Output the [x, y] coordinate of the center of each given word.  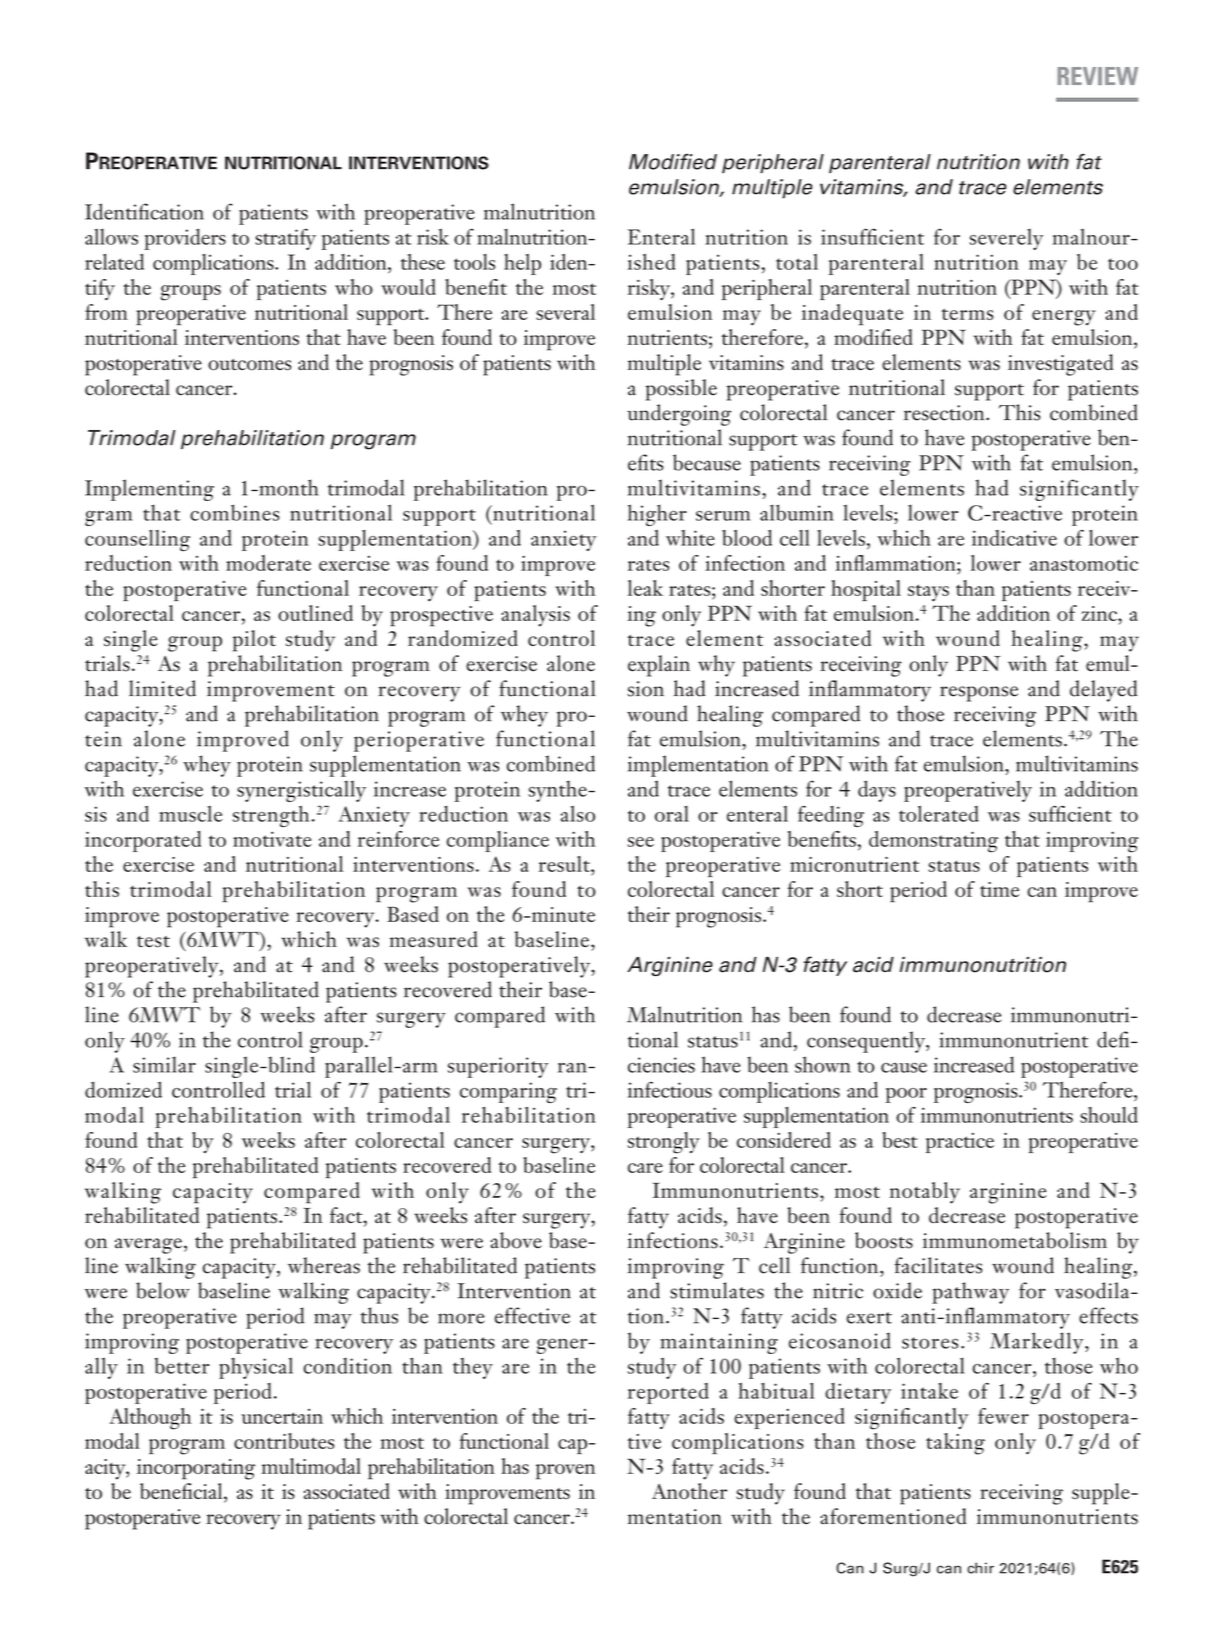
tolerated [939, 814]
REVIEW [1098, 76]
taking [955, 1444]
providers [185, 239]
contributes [284, 1441]
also [578, 814]
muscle [190, 814]
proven [565, 1472]
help [522, 264]
